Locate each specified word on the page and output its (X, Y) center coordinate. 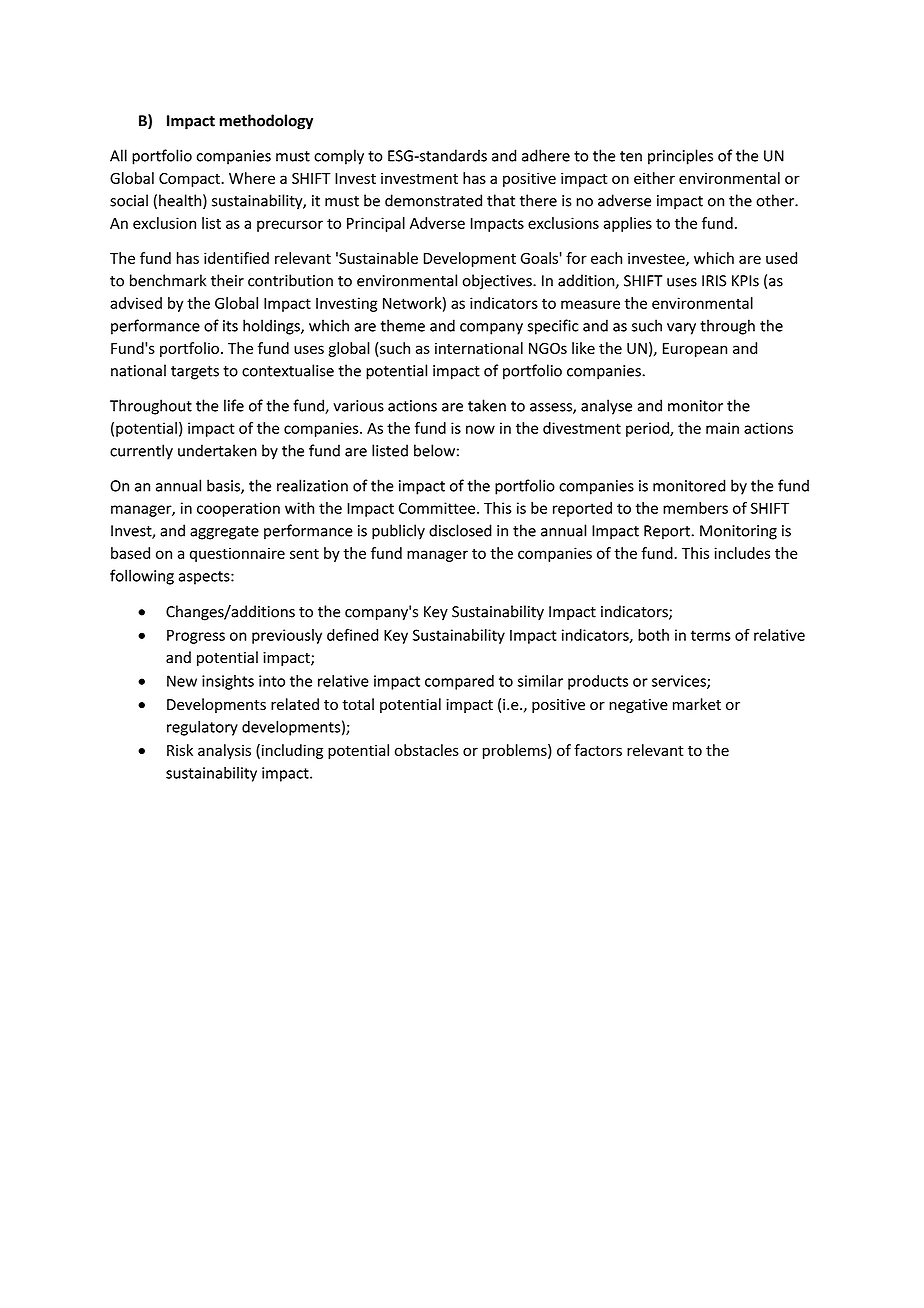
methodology (266, 122)
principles (680, 157)
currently (141, 452)
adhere (546, 155)
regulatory (202, 728)
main (722, 428)
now (480, 429)
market (697, 704)
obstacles (427, 750)
